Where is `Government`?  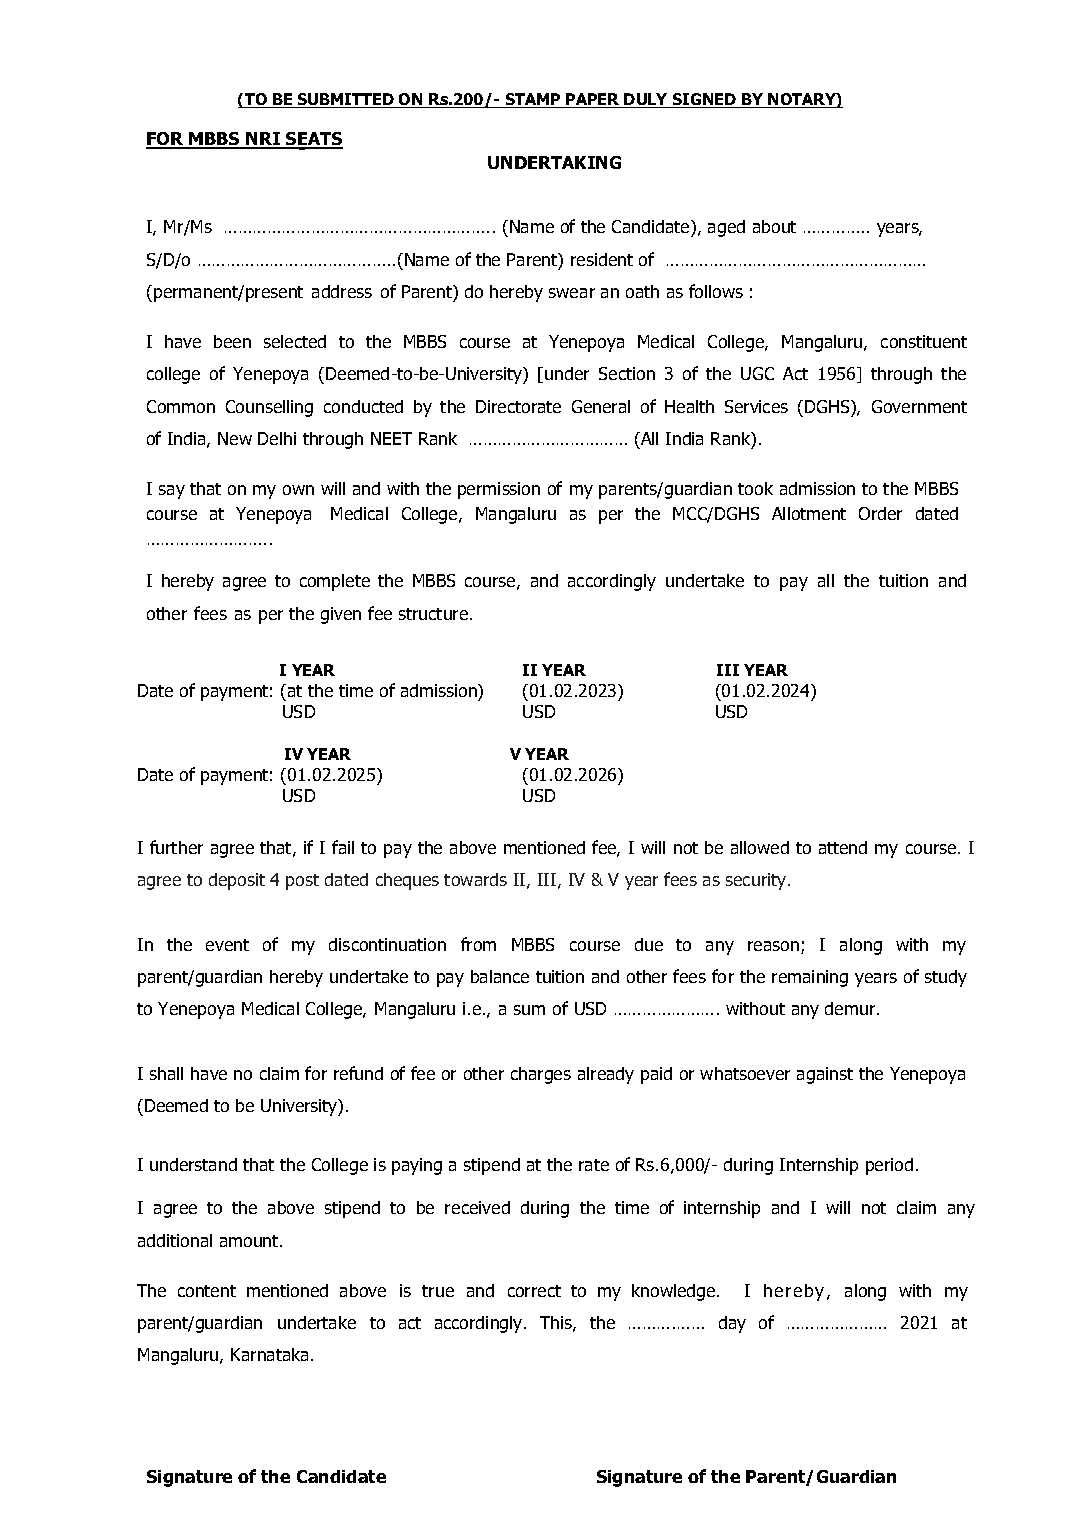 Government is located at coordinates (919, 406).
